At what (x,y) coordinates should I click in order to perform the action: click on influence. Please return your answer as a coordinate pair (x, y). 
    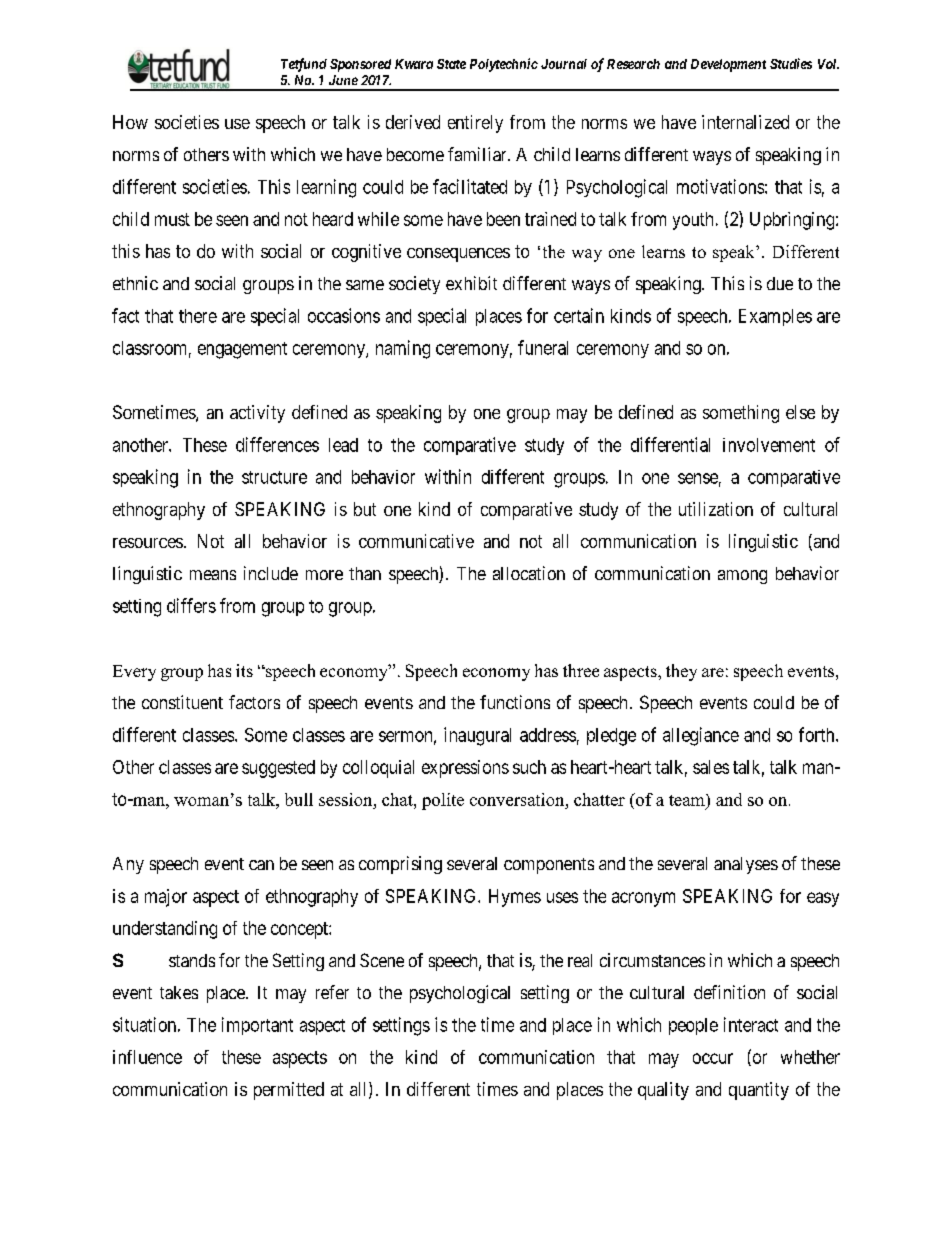
    Looking at the image, I should click on (147, 1057).
